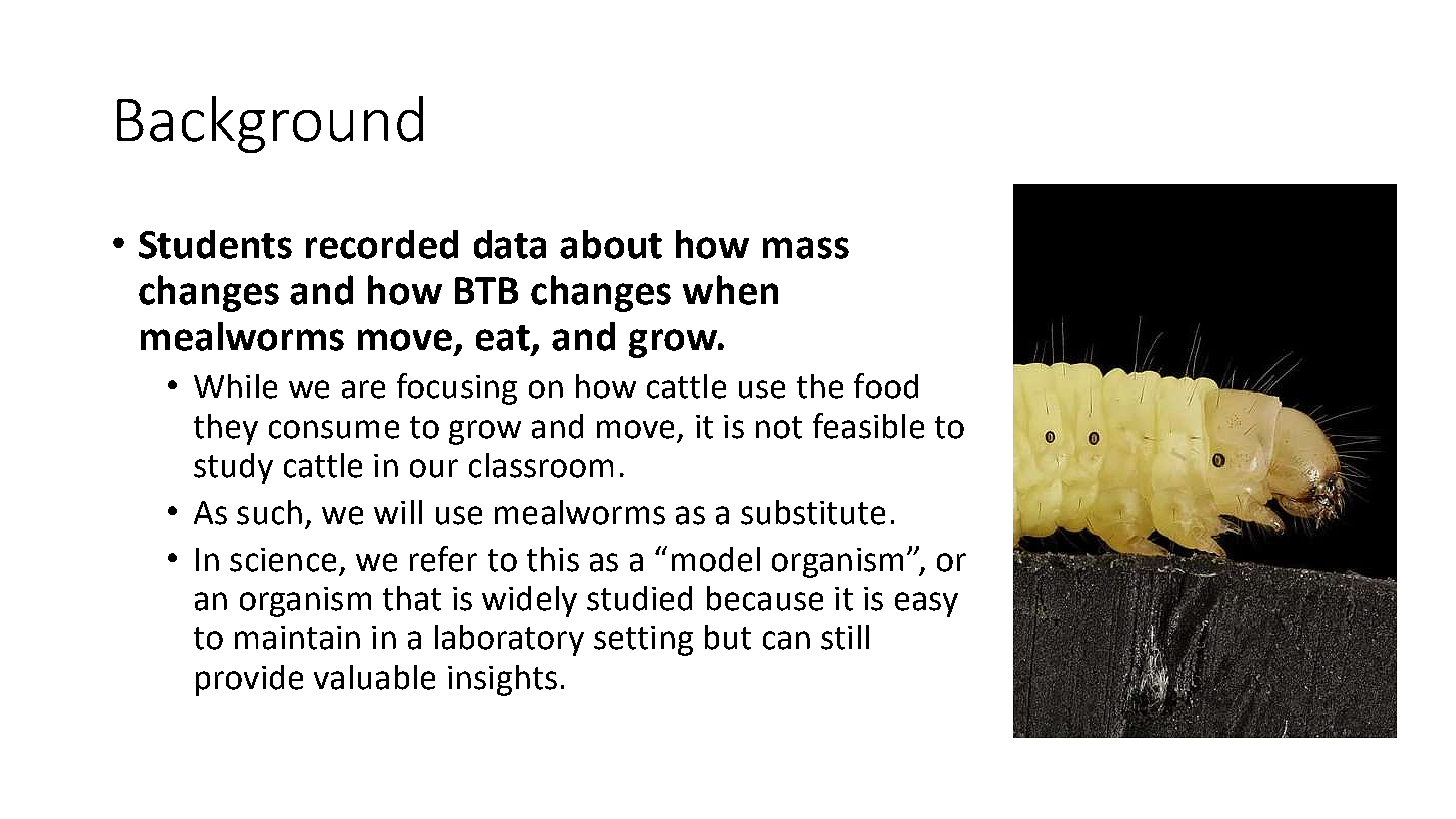  Describe the element at coordinates (457, 389) in the page. I see `focusing` at that location.
